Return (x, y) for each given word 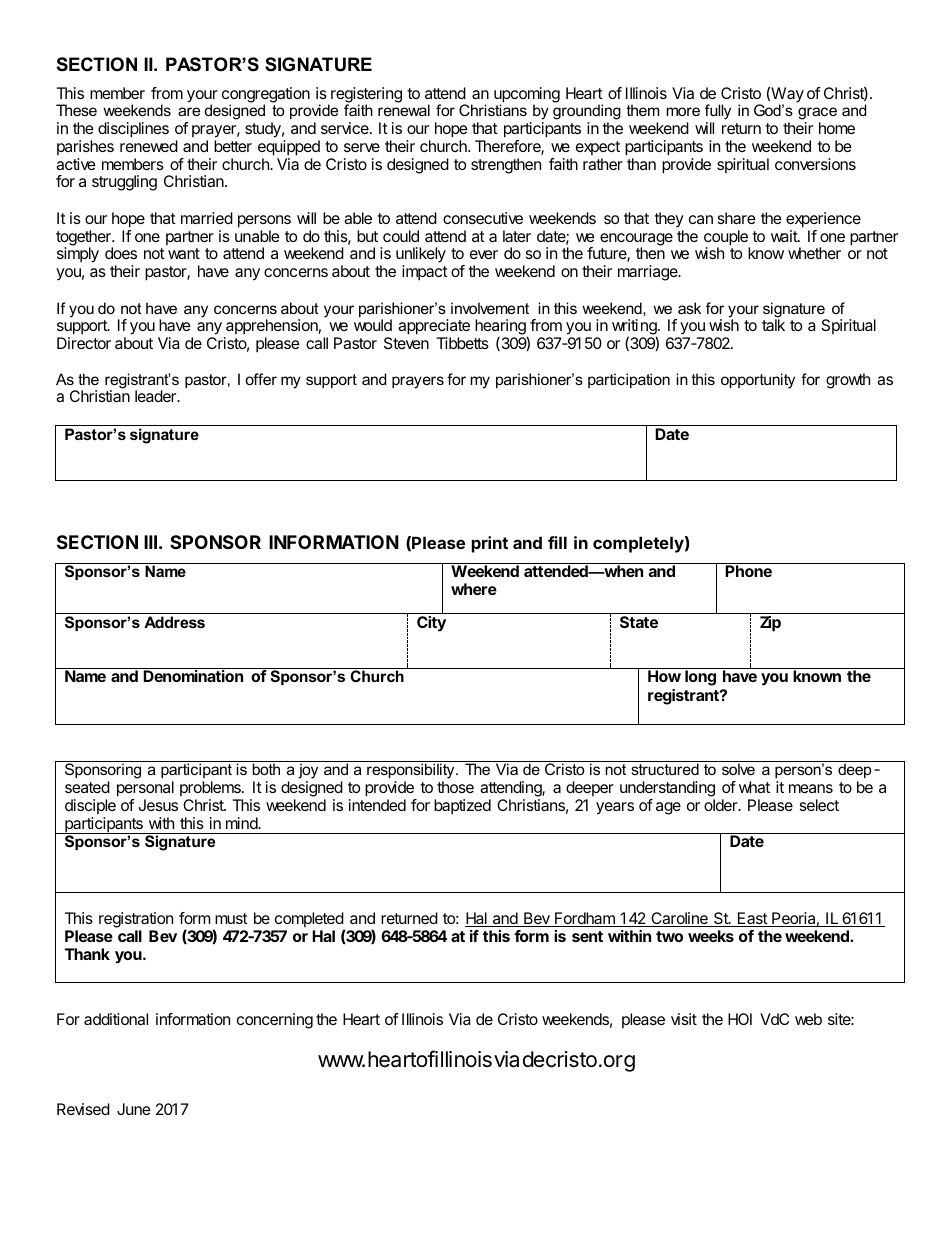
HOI (740, 1019)
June (134, 1109)
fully (718, 113)
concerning (275, 1021)
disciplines (133, 130)
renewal (404, 110)
